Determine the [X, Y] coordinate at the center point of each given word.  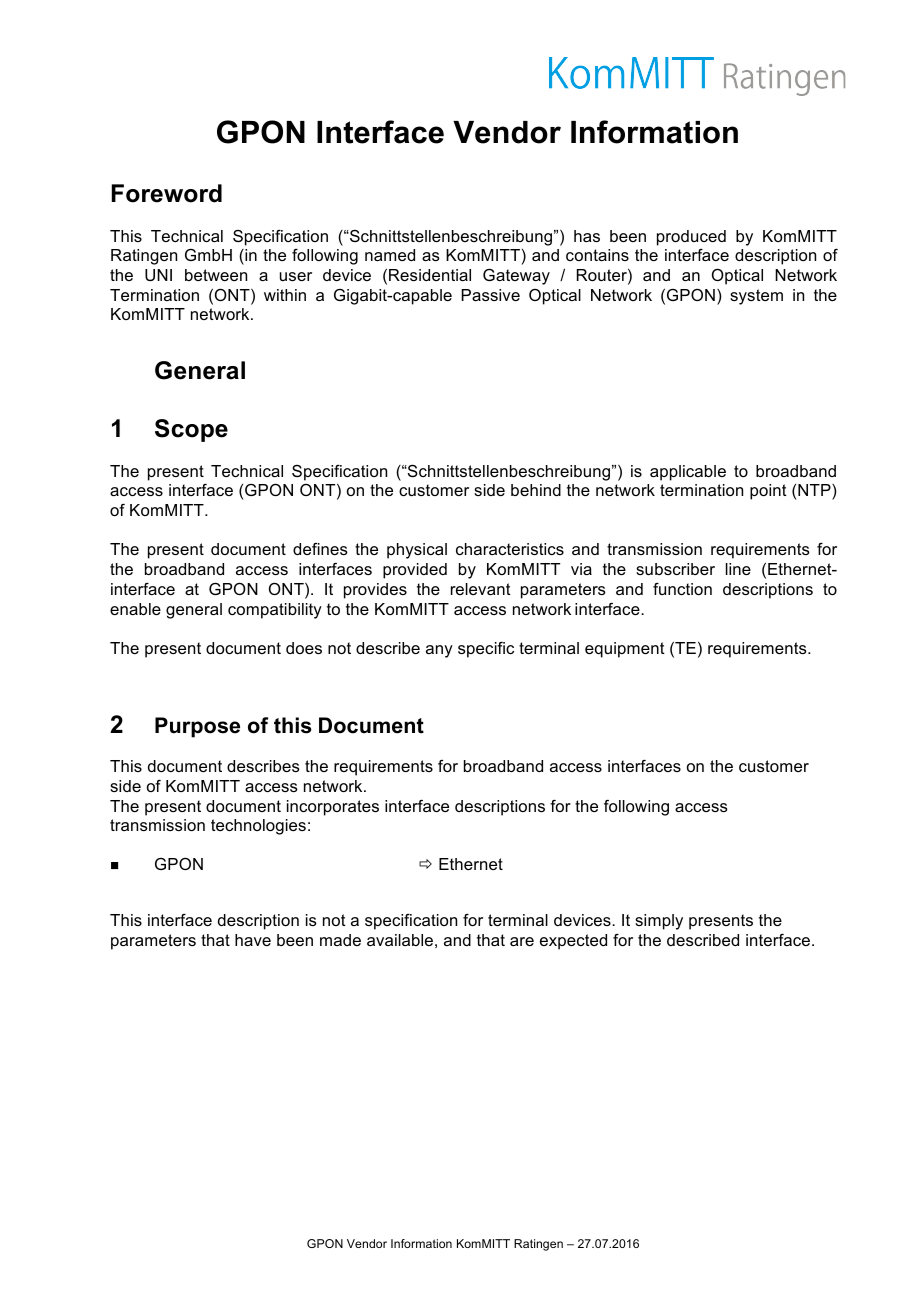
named [390, 255]
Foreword [167, 193]
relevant [481, 589]
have [253, 940]
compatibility [275, 611]
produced [691, 238]
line [738, 569]
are [522, 941]
